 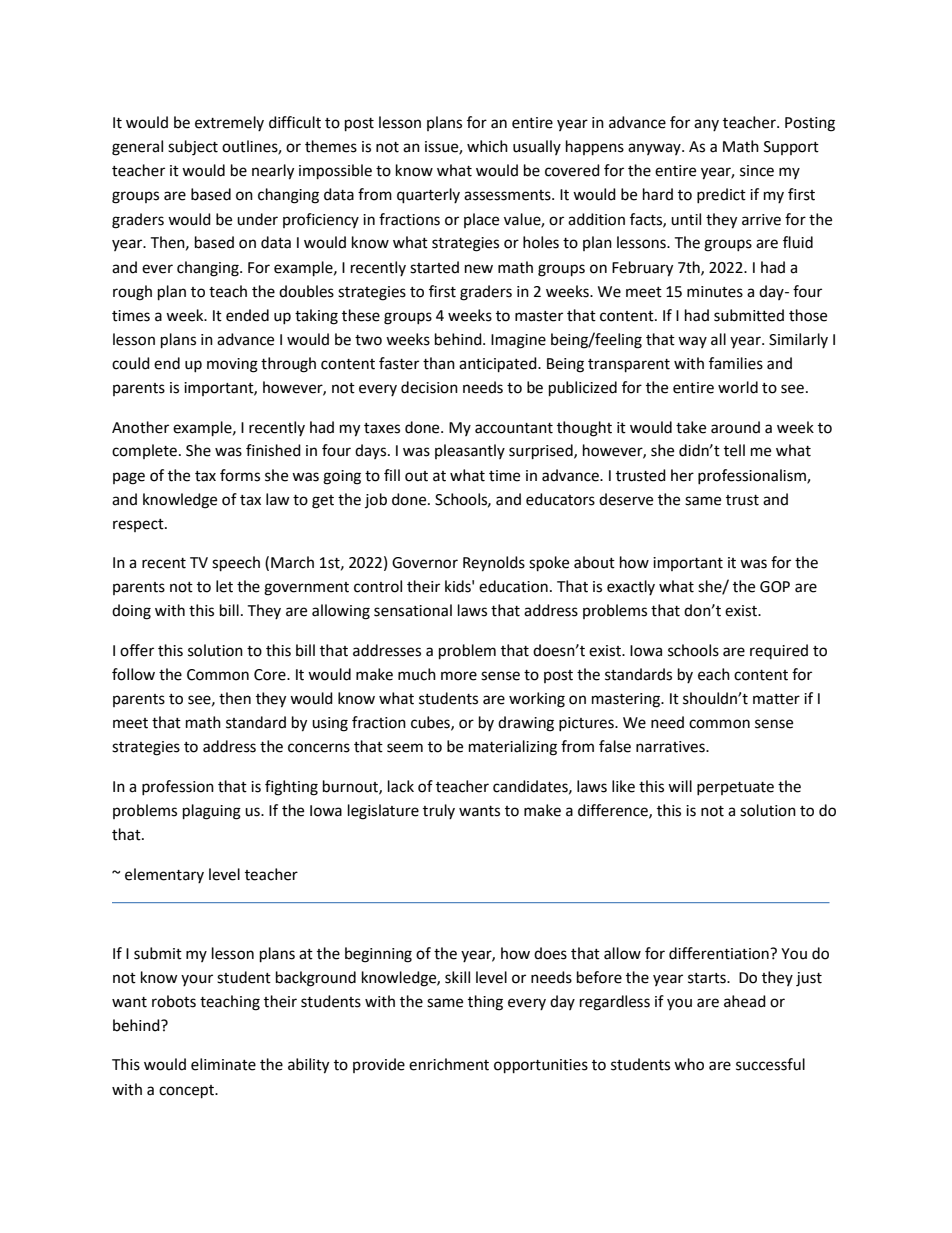 I want to click on plaguing, so click(x=212, y=812).
